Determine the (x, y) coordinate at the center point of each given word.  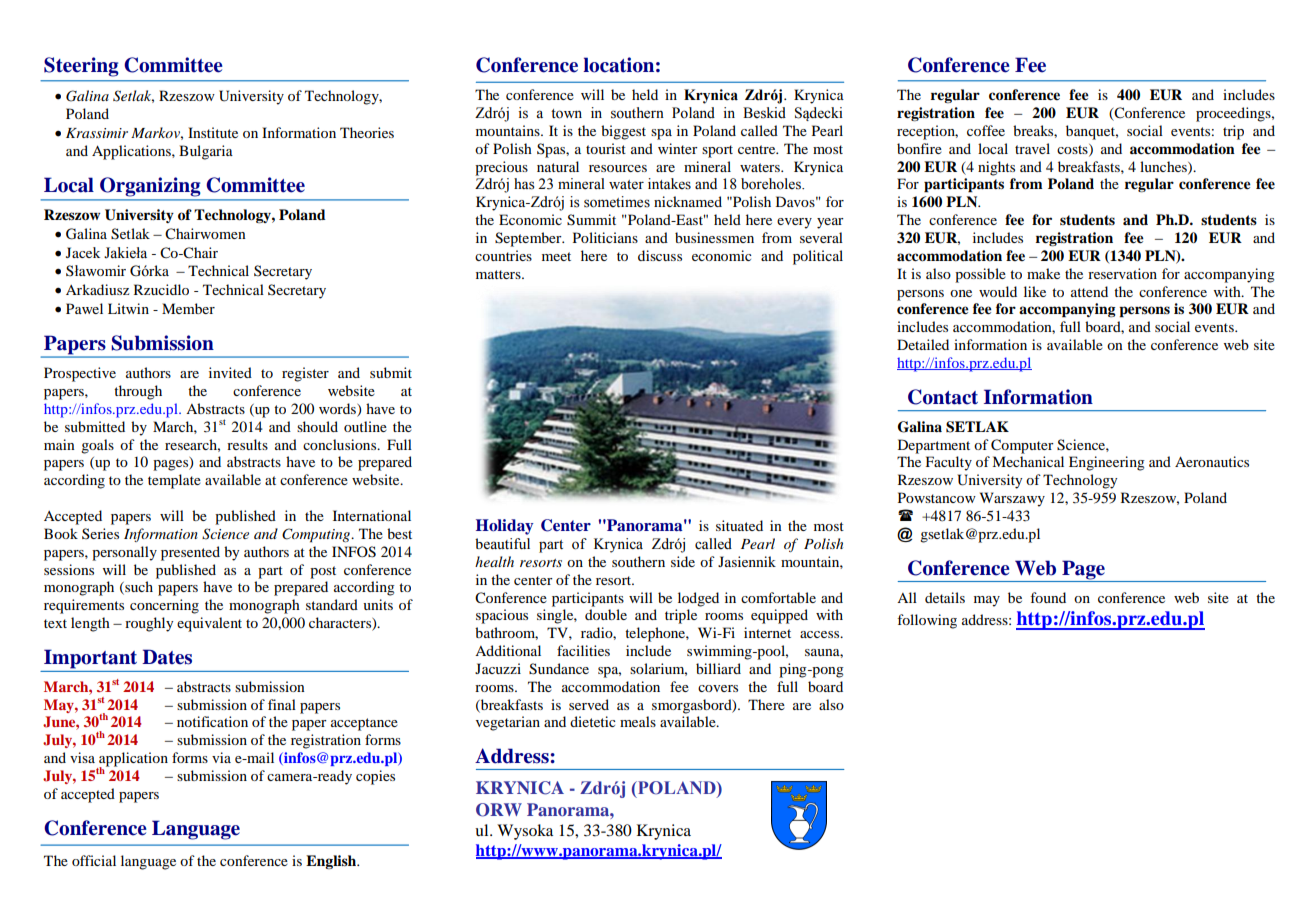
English (332, 862)
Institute (213, 132)
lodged (698, 599)
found (1048, 597)
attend (1089, 291)
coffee (986, 130)
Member (188, 308)
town (566, 114)
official (94, 860)
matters (499, 274)
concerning (164, 606)
